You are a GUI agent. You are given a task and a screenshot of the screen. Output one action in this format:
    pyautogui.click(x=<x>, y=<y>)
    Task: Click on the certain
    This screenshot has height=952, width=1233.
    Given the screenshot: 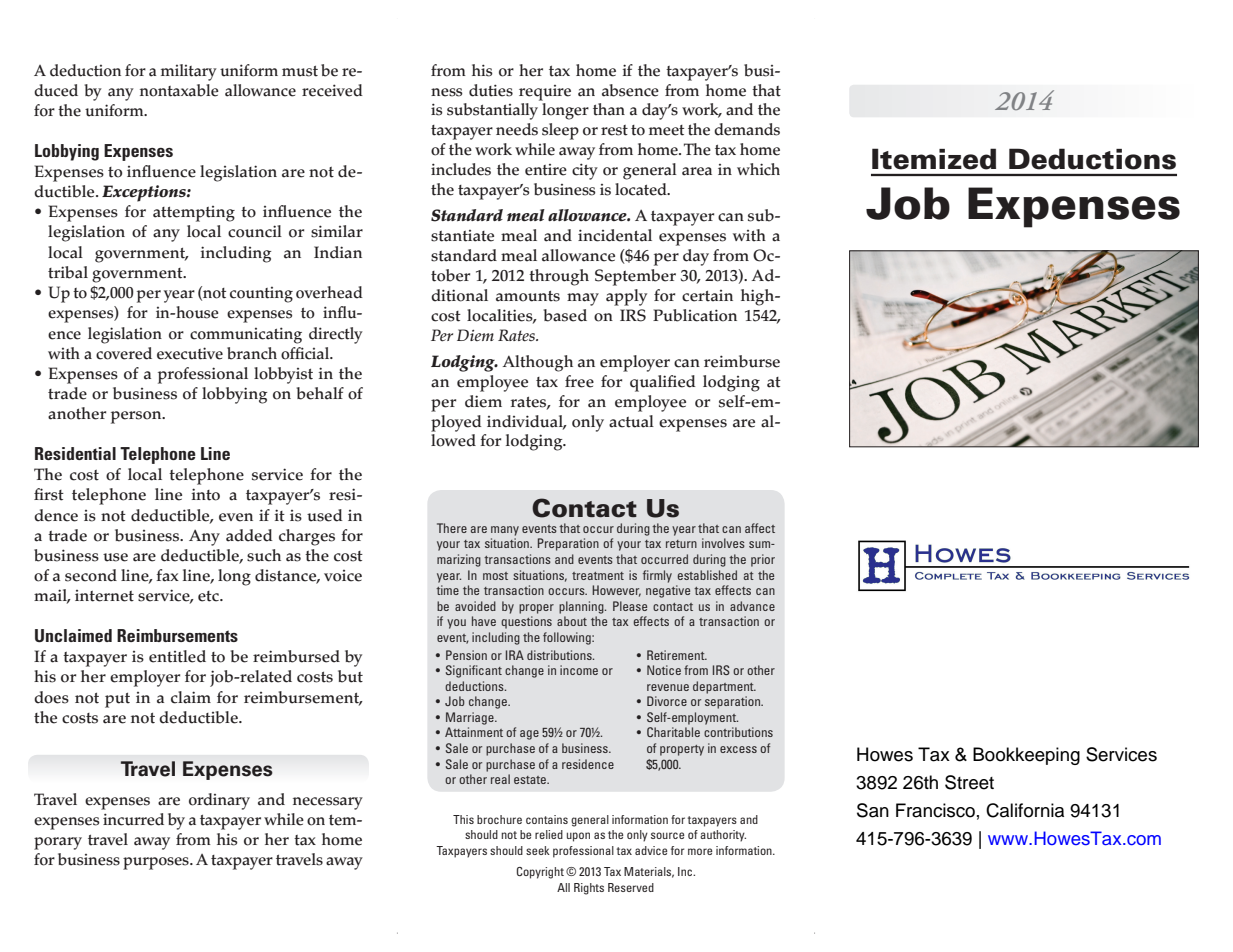 What is the action you would take?
    pyautogui.click(x=707, y=296)
